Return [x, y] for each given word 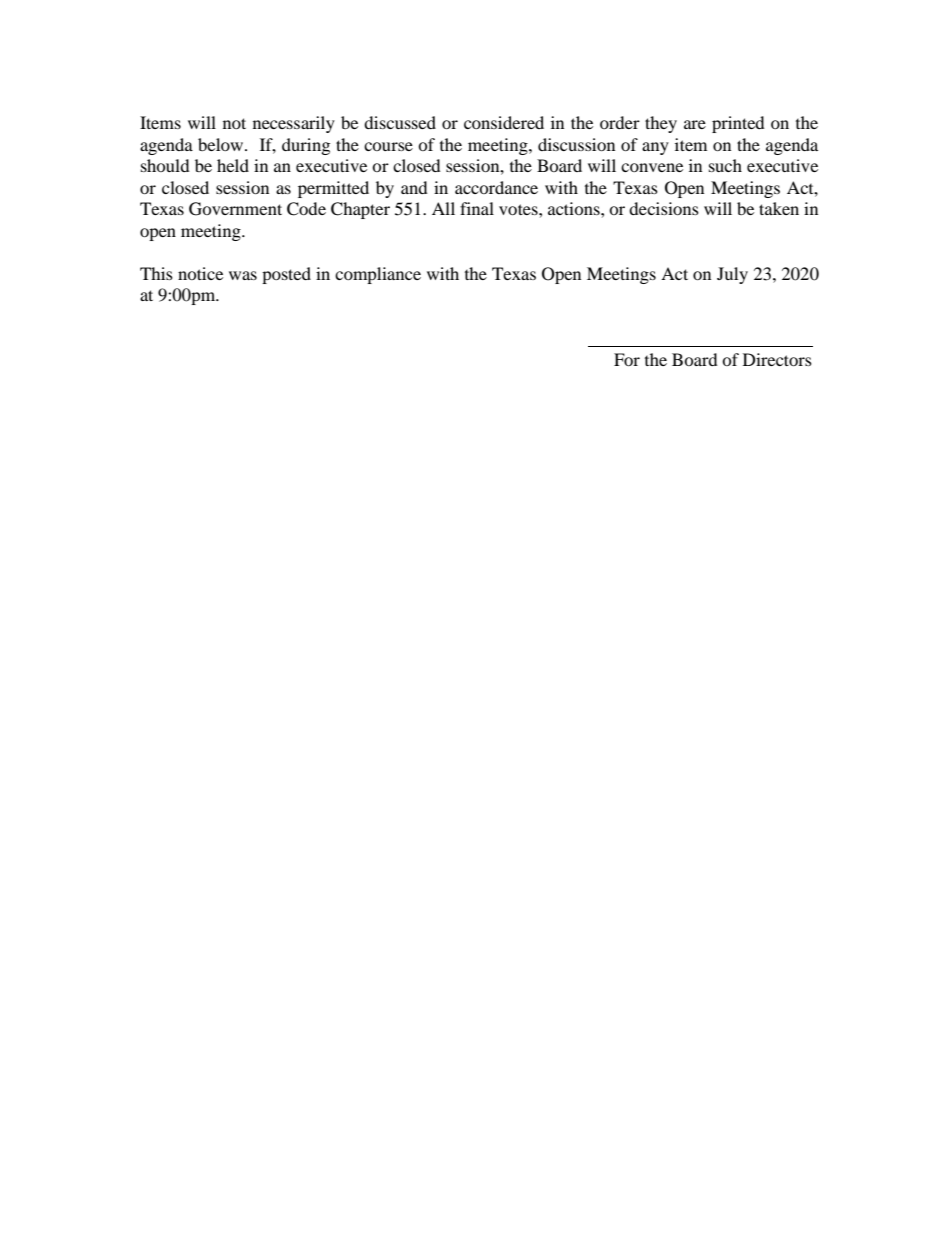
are [695, 124]
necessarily [294, 124]
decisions [664, 208]
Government [235, 209]
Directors [777, 359]
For [627, 359]
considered [504, 122]
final [477, 208]
